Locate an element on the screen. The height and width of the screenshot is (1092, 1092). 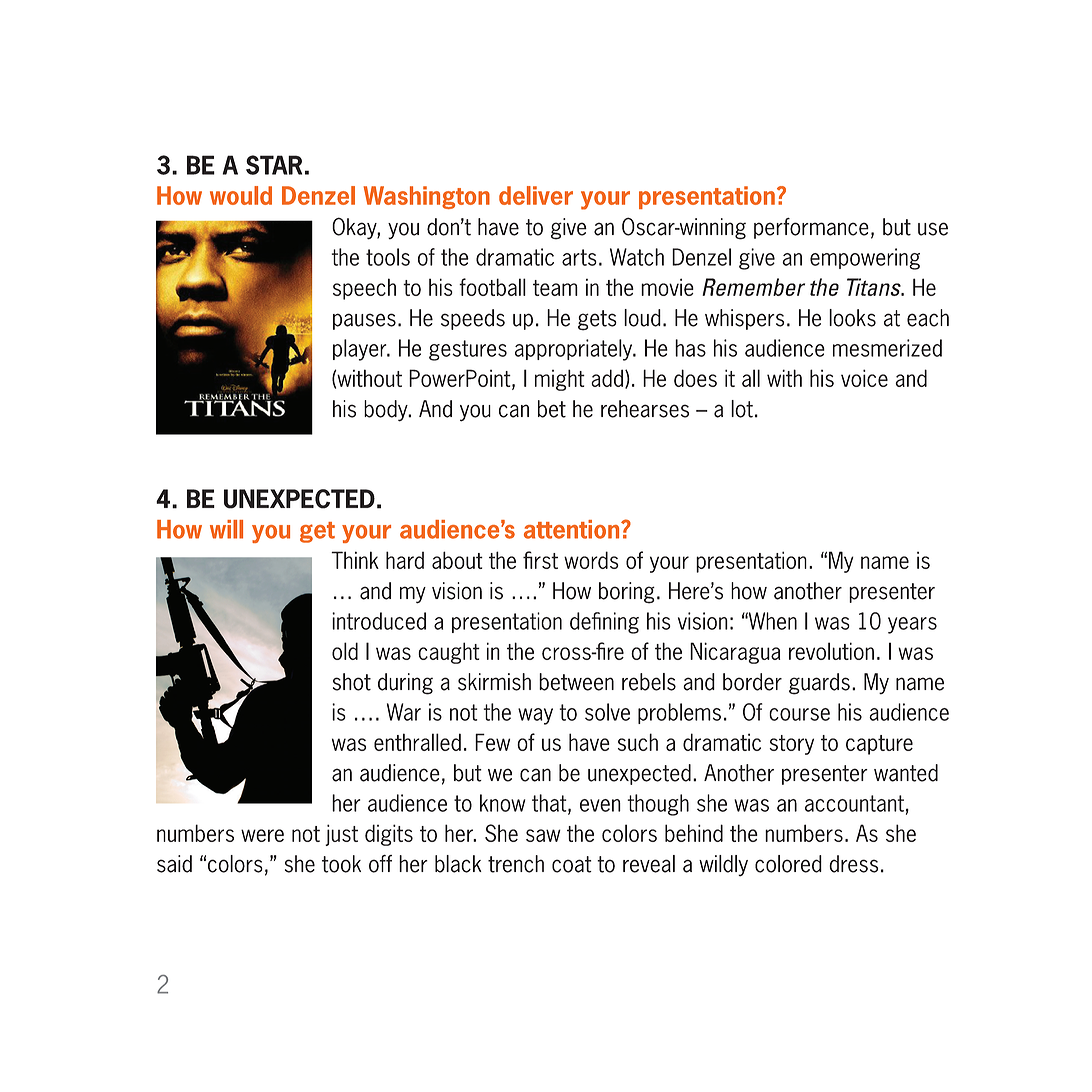
saw is located at coordinates (543, 835).
